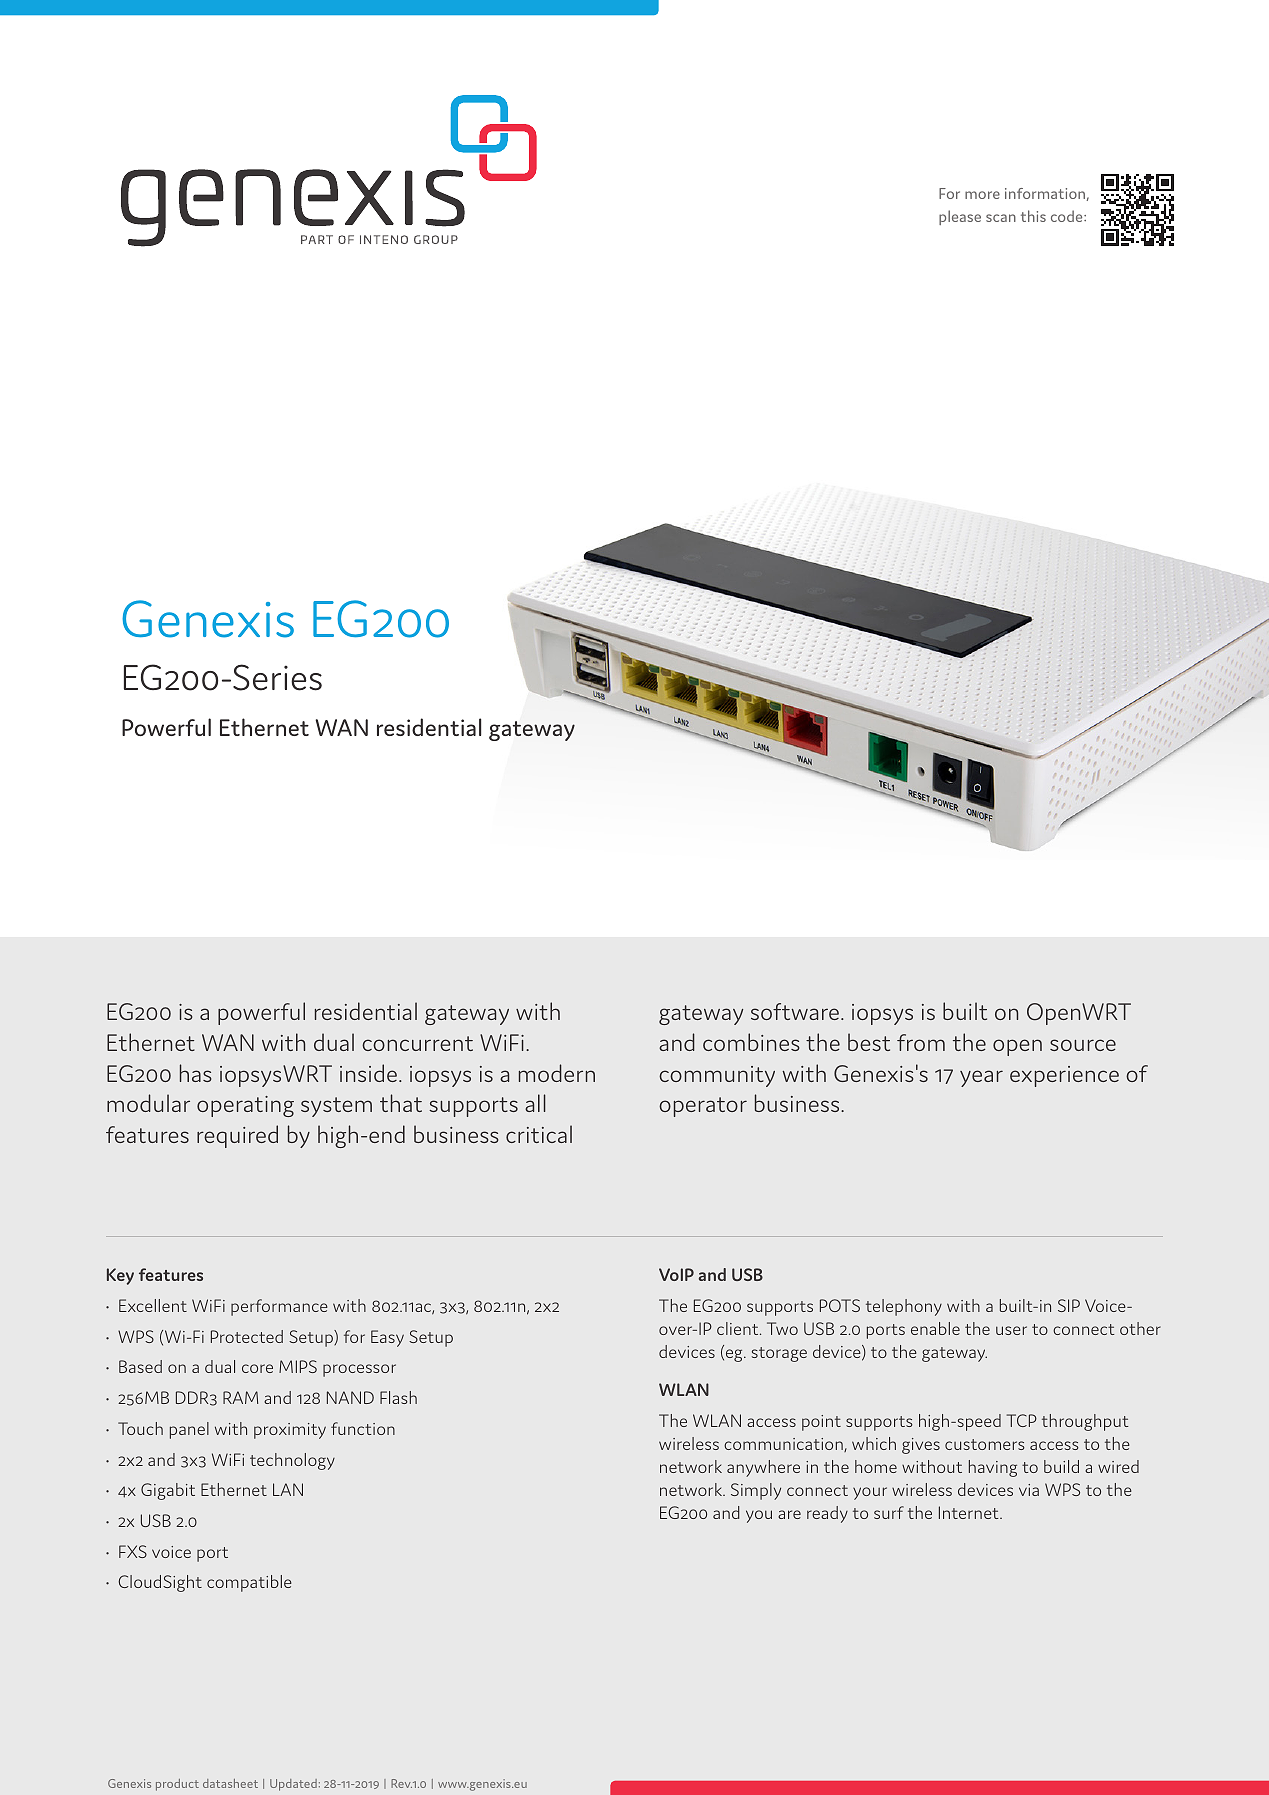 The height and width of the image is (1795, 1269). What do you see at coordinates (1022, 1420) in the image?
I see `TCP` at bounding box center [1022, 1420].
